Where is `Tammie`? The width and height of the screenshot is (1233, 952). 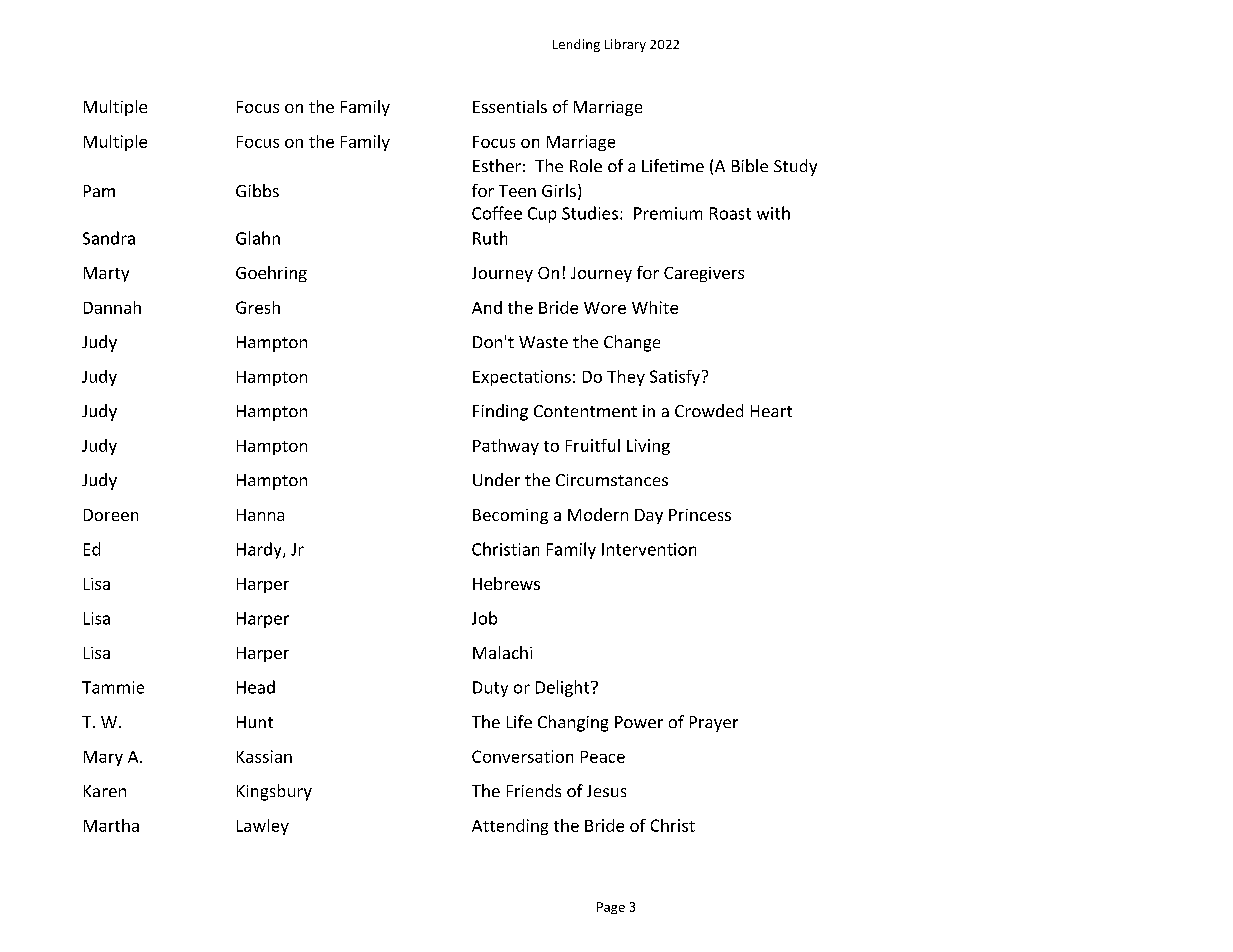 Tammie is located at coordinates (113, 687).
